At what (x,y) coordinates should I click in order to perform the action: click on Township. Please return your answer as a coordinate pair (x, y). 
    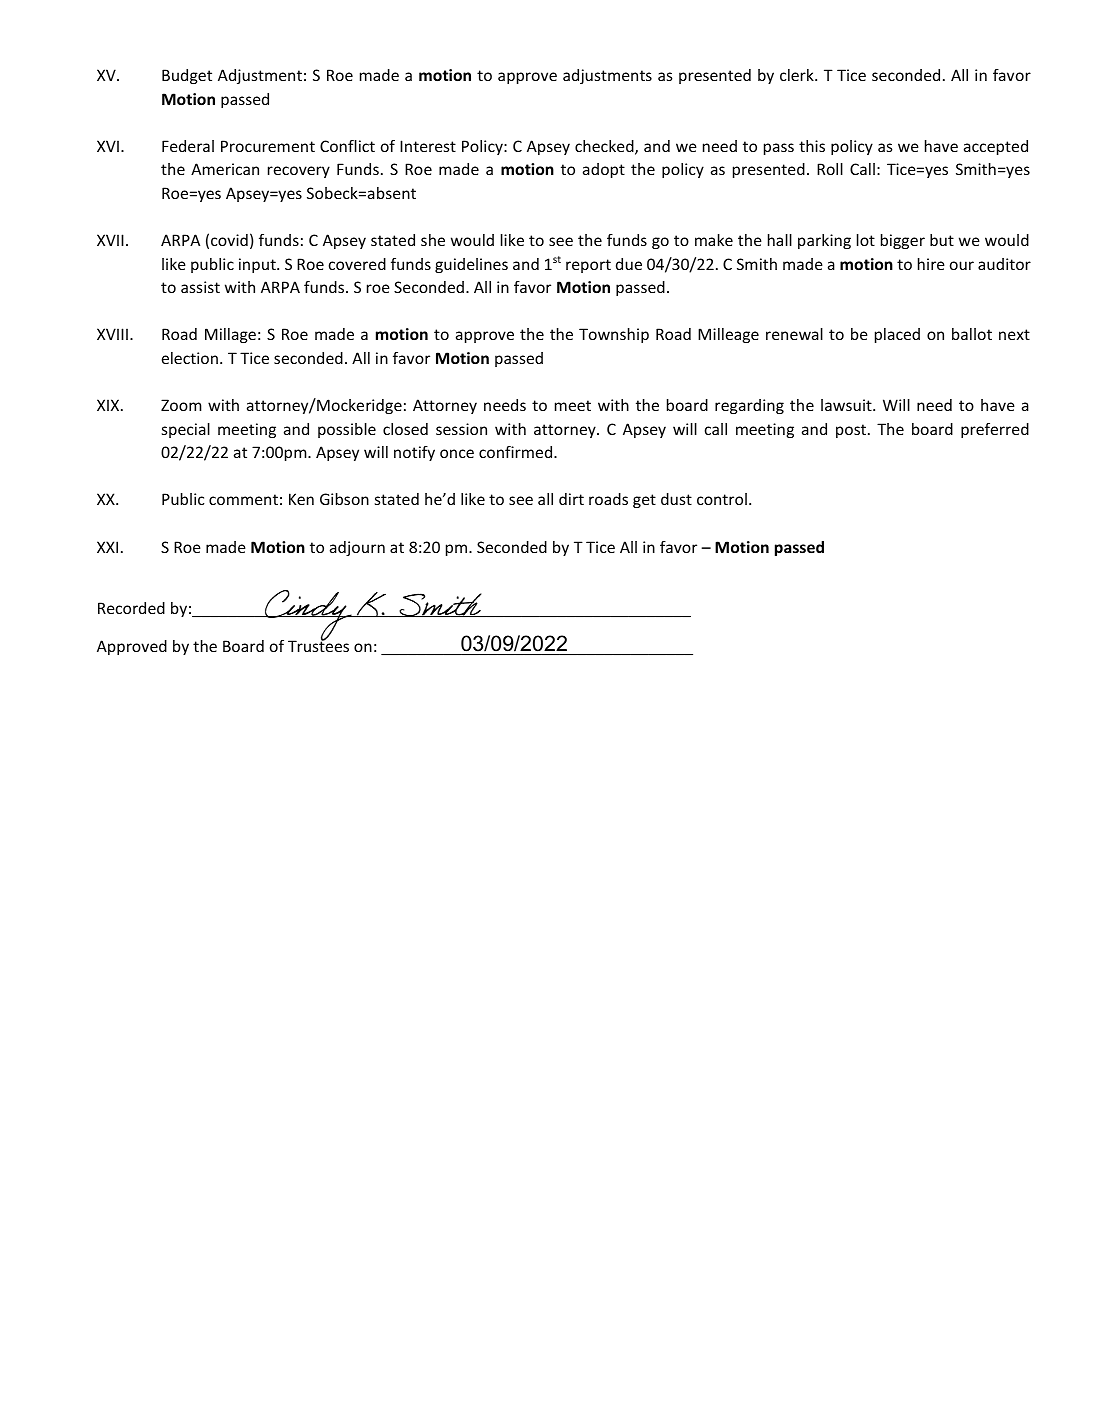
    Looking at the image, I should click on (614, 335).
